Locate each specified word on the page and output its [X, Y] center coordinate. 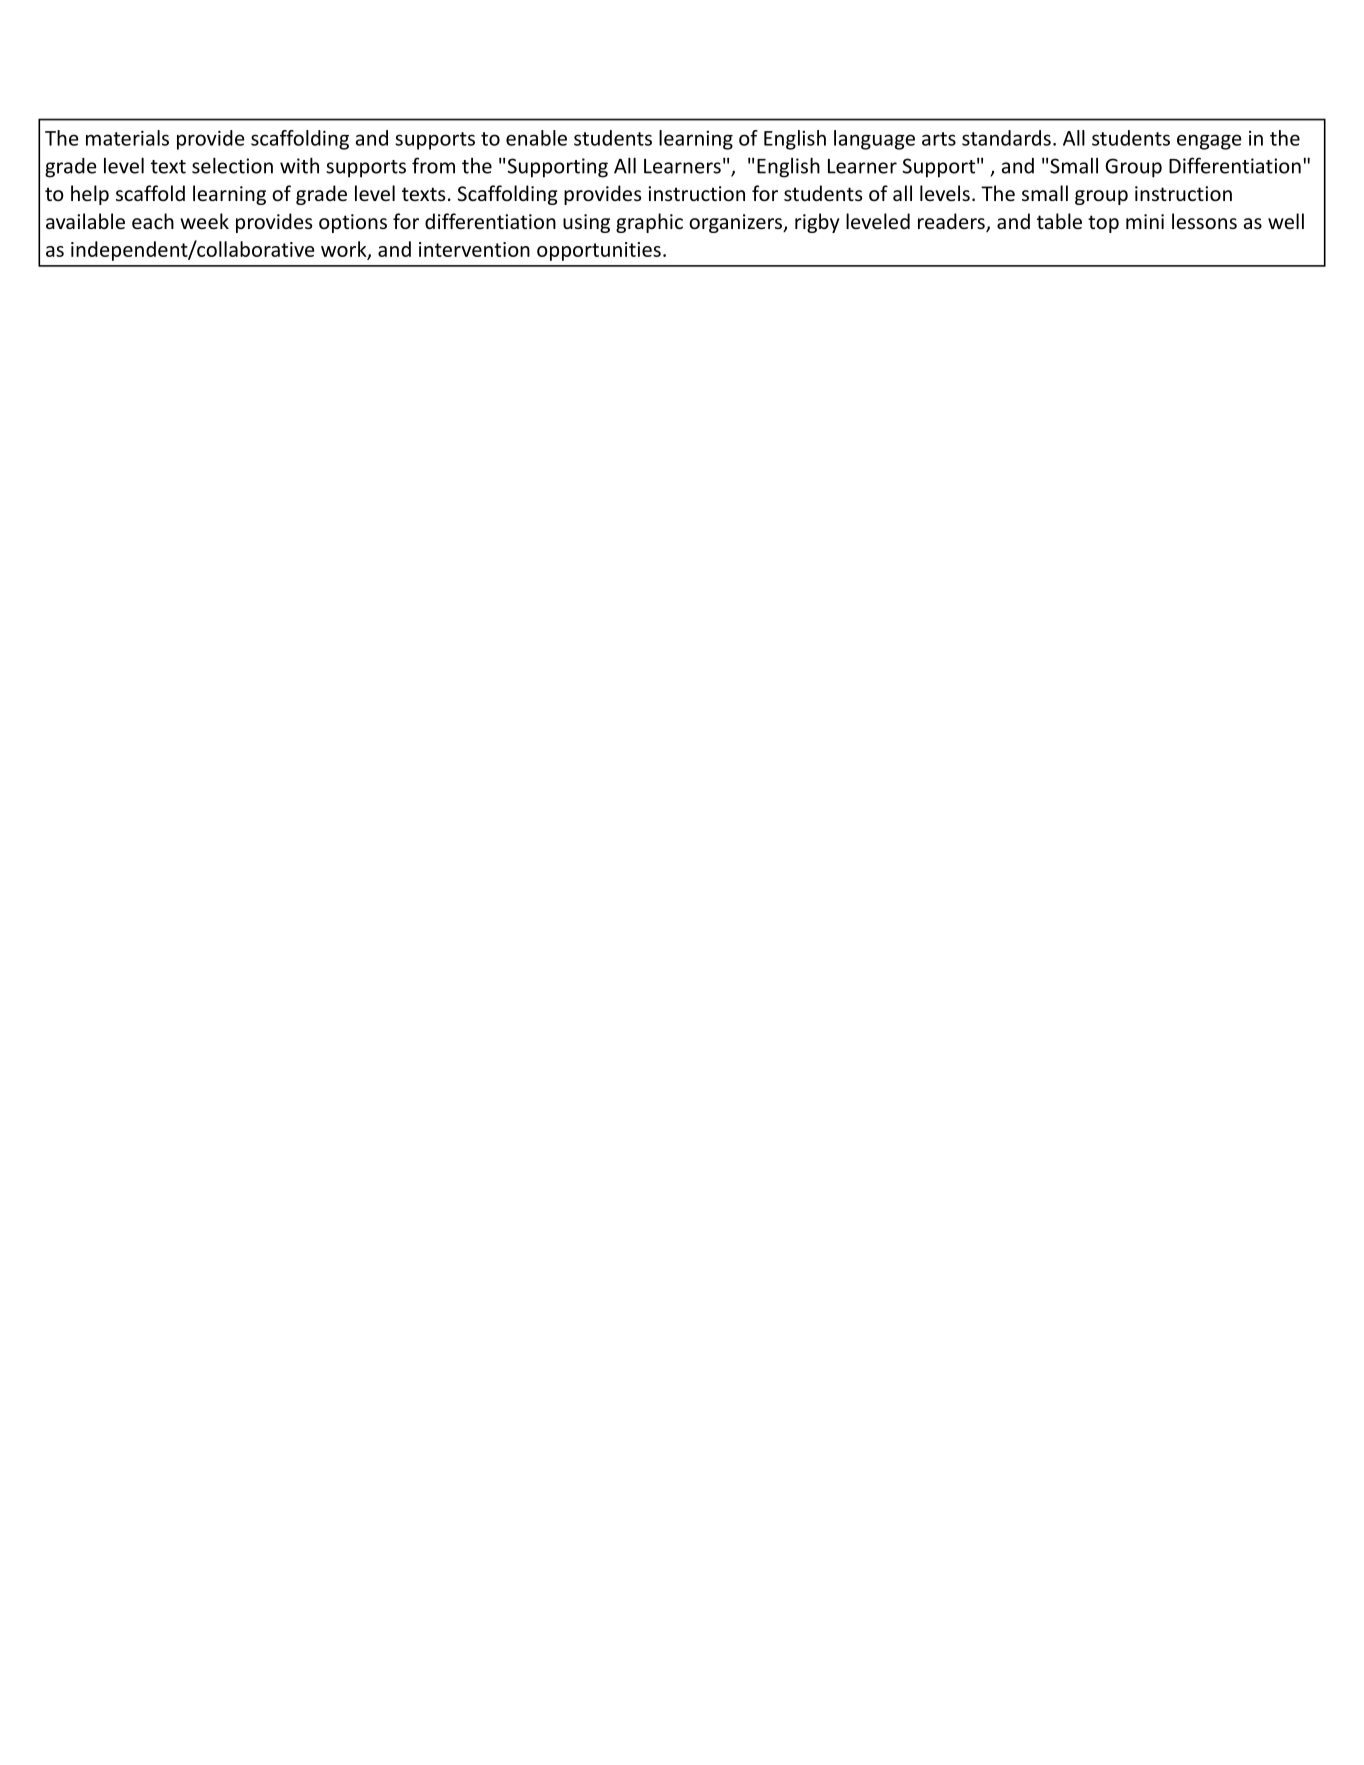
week [204, 221]
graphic [649, 223]
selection [232, 165]
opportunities [599, 251]
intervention [474, 249]
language [874, 140]
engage [1209, 142]
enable [536, 138]
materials [127, 138]
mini [1145, 221]
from [433, 165]
